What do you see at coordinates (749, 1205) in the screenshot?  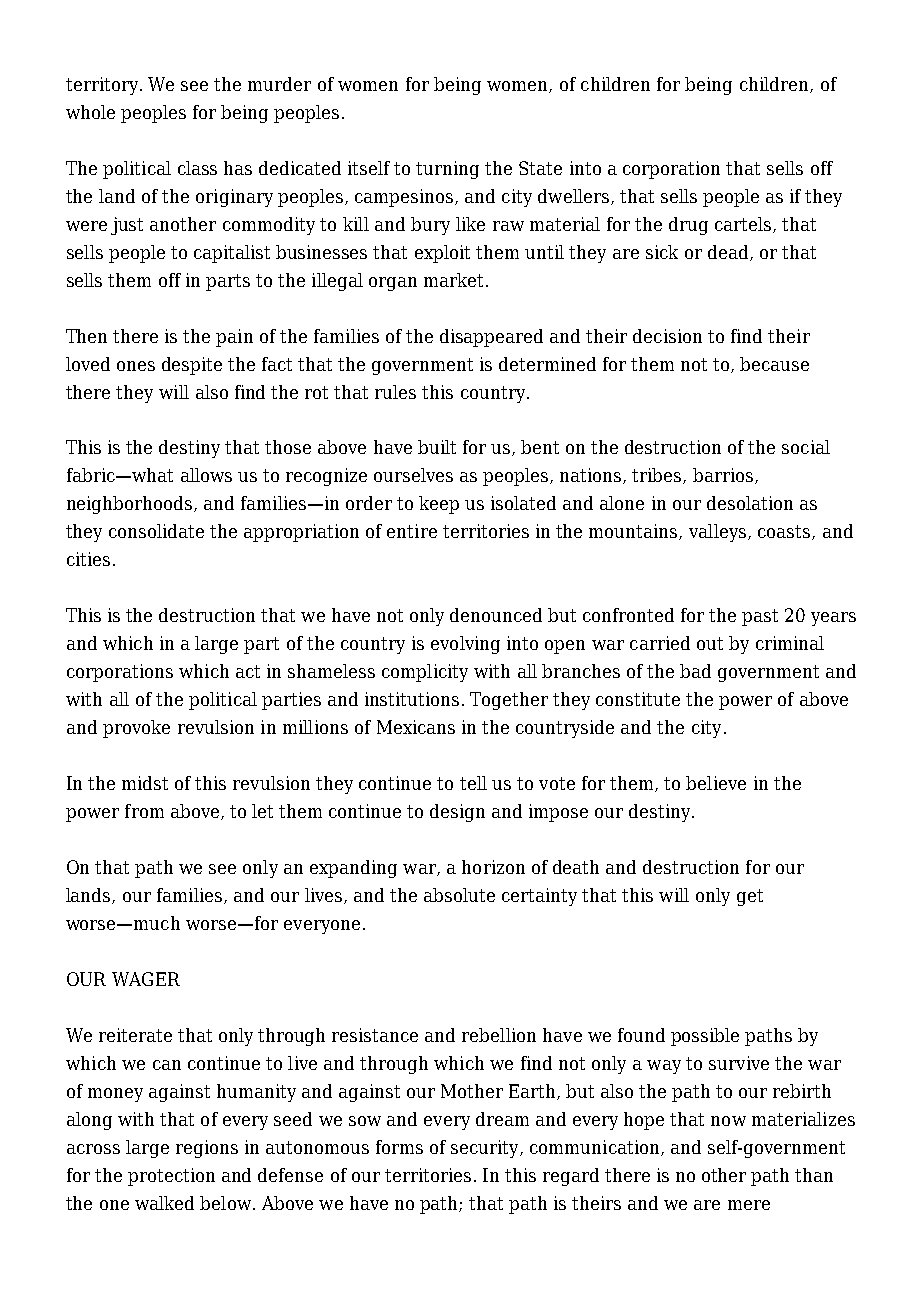 I see `mere` at bounding box center [749, 1205].
